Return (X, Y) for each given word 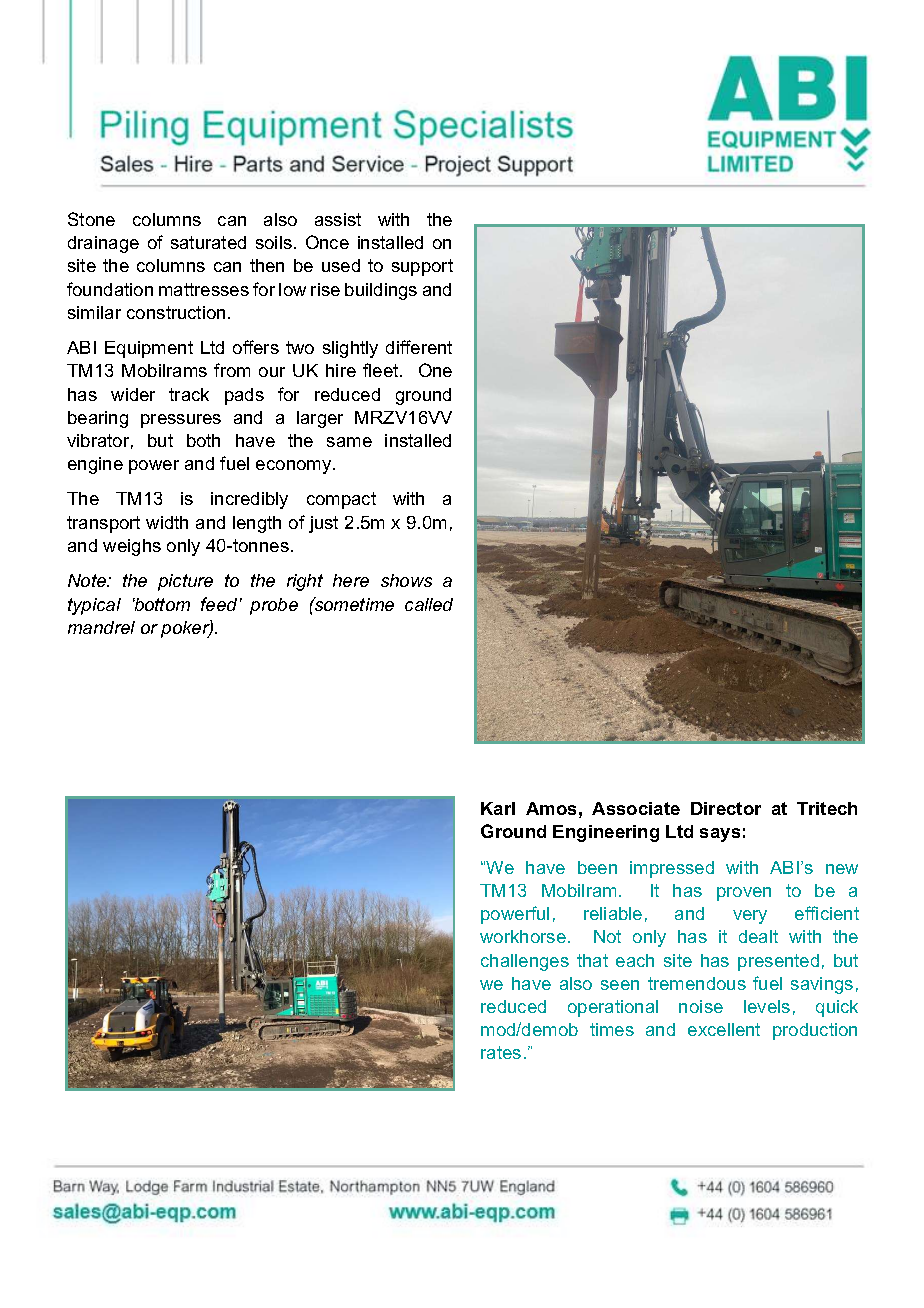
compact (341, 500)
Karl (498, 808)
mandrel (101, 627)
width (167, 522)
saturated (208, 242)
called (429, 604)
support (422, 267)
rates (501, 1052)
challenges (525, 962)
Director (726, 808)
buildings (381, 291)
